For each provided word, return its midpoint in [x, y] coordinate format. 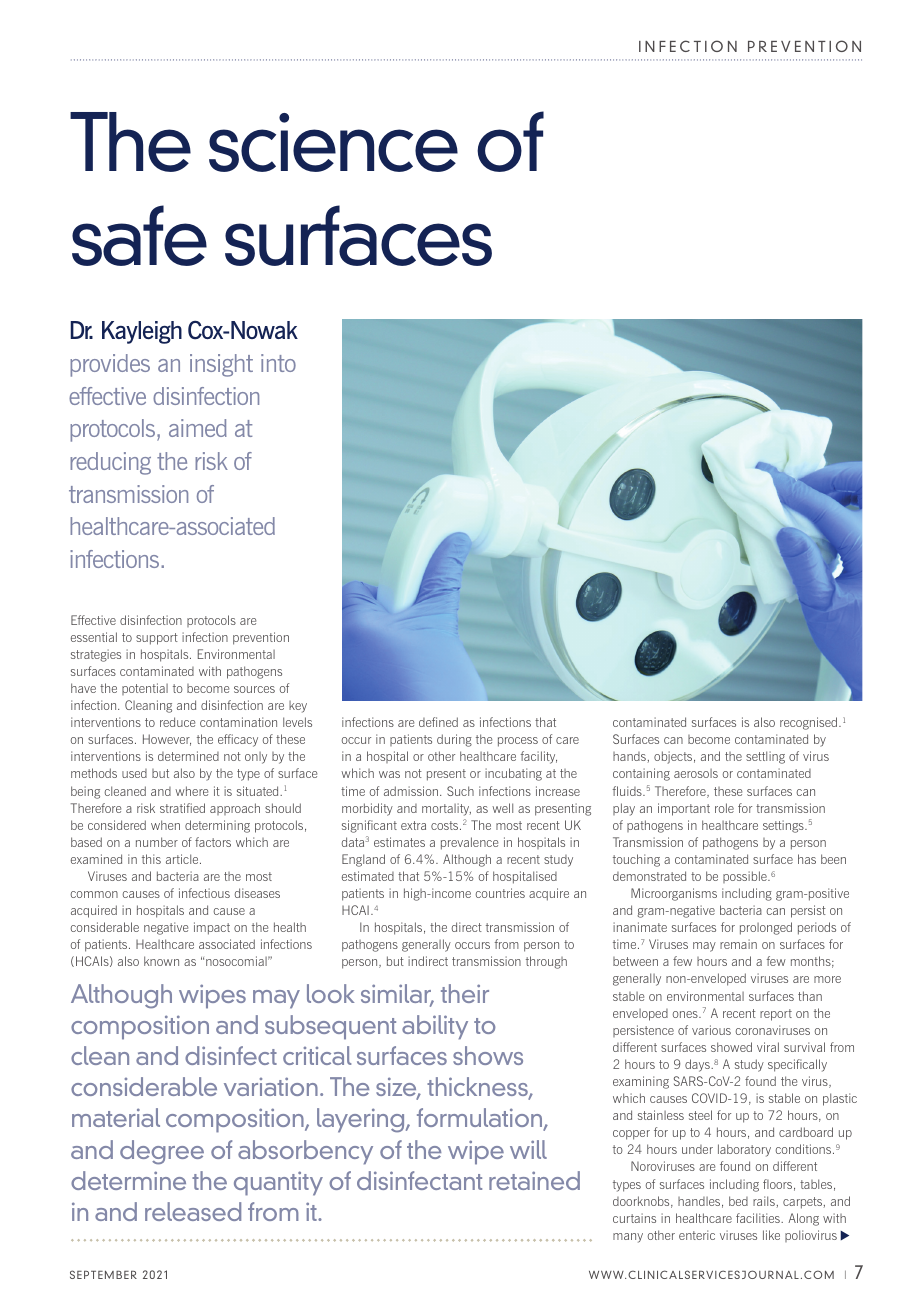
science [333, 142]
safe [139, 235]
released [193, 1211]
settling [765, 757]
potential [145, 689]
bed [738, 1201]
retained [534, 1180]
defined [438, 722]
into [278, 363]
